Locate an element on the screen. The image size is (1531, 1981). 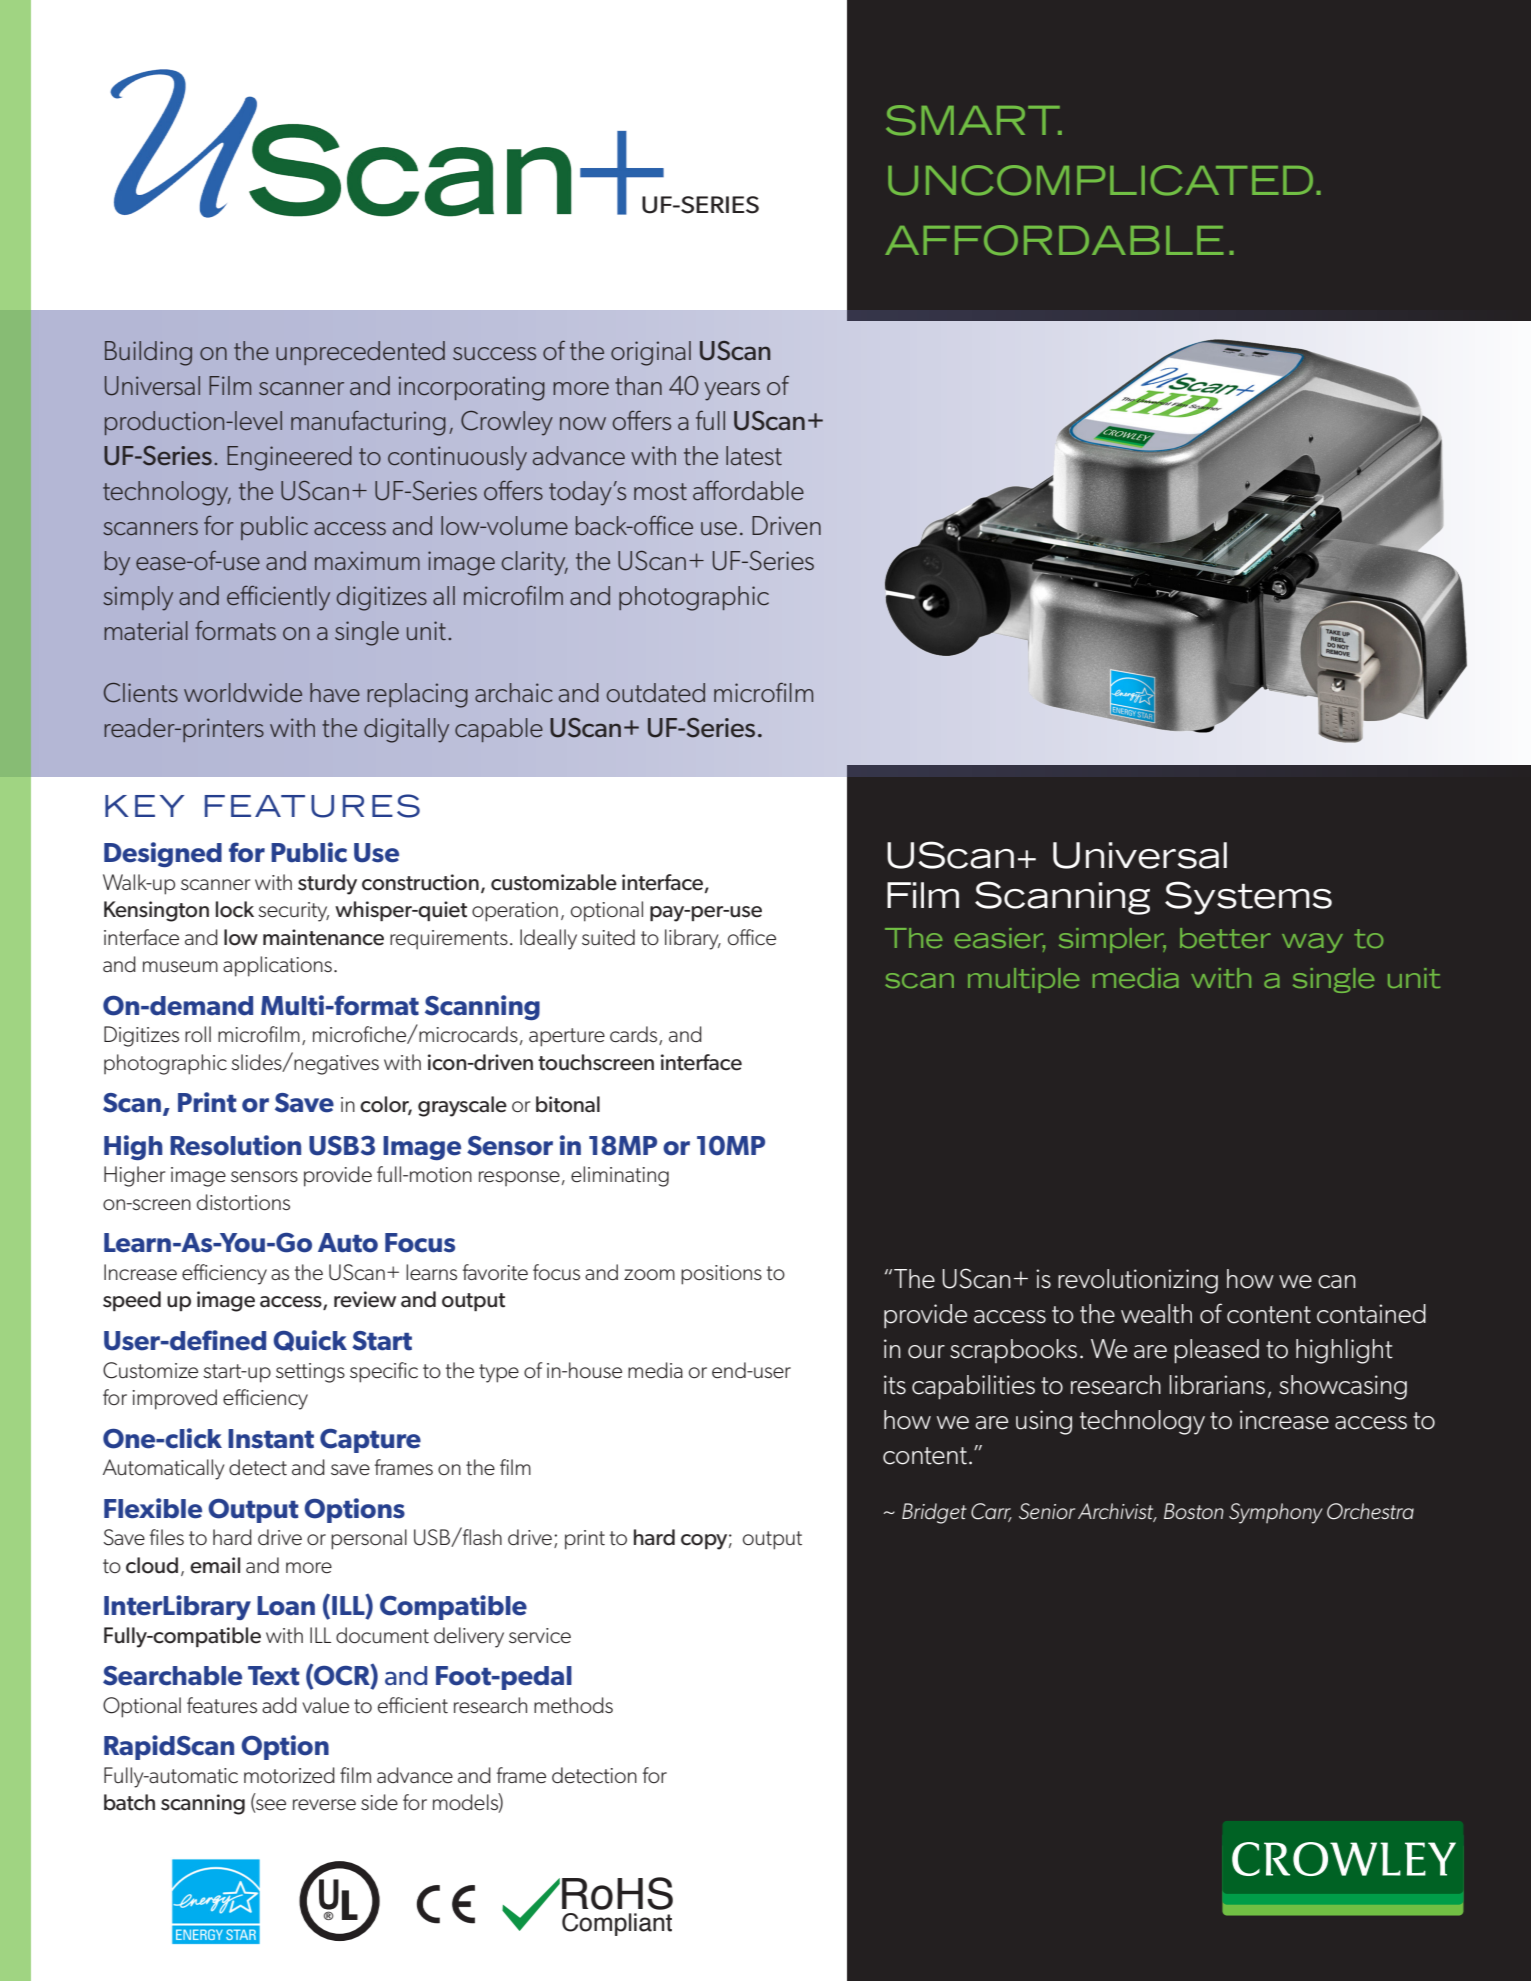
maximum is located at coordinates (367, 560).
